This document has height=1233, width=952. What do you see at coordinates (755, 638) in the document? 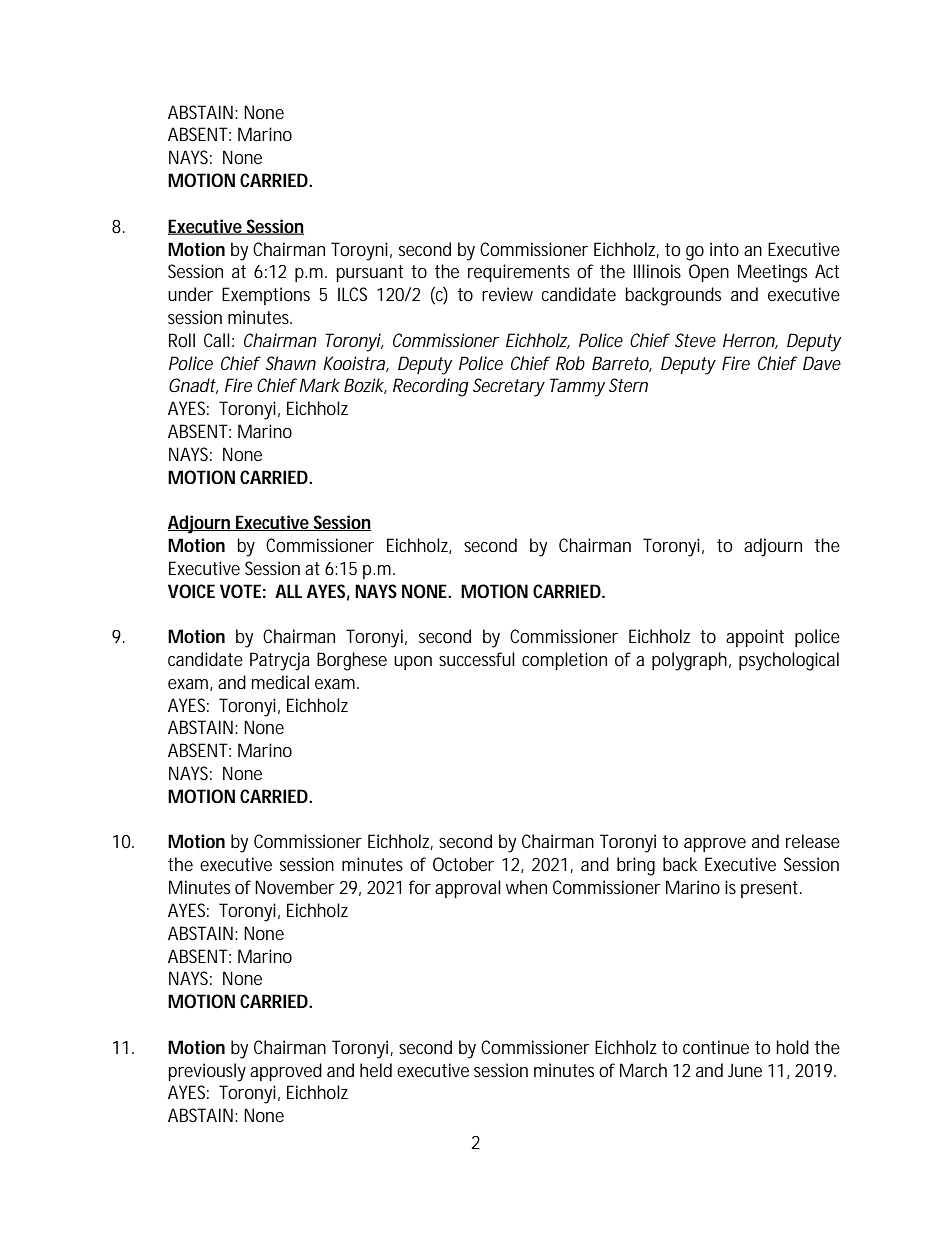
I see `appoint` at bounding box center [755, 638].
